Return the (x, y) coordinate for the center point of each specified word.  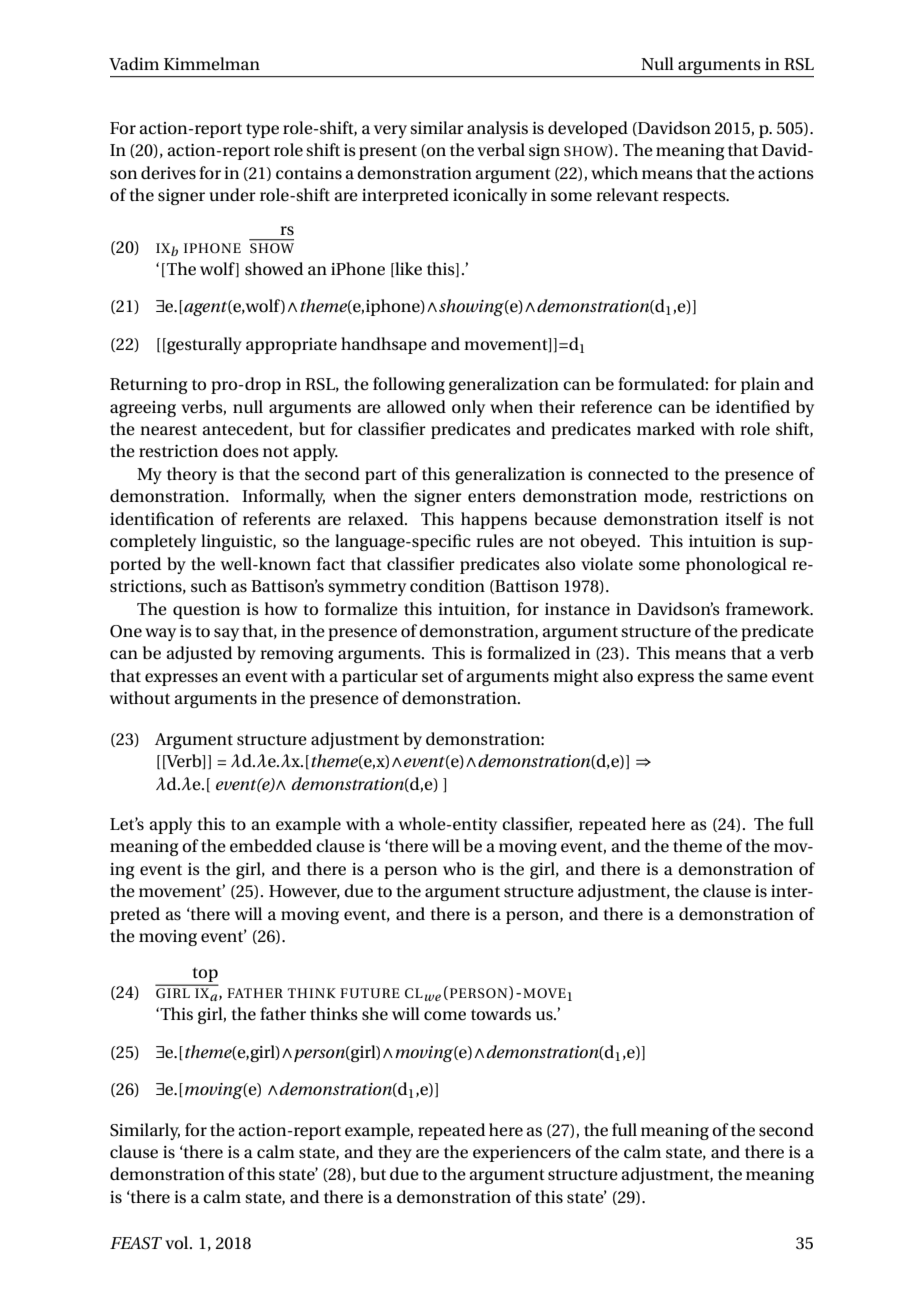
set (433, 677)
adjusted (199, 654)
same (747, 678)
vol (178, 1242)
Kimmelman (212, 64)
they (395, 1153)
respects (695, 197)
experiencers (522, 1154)
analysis (497, 129)
